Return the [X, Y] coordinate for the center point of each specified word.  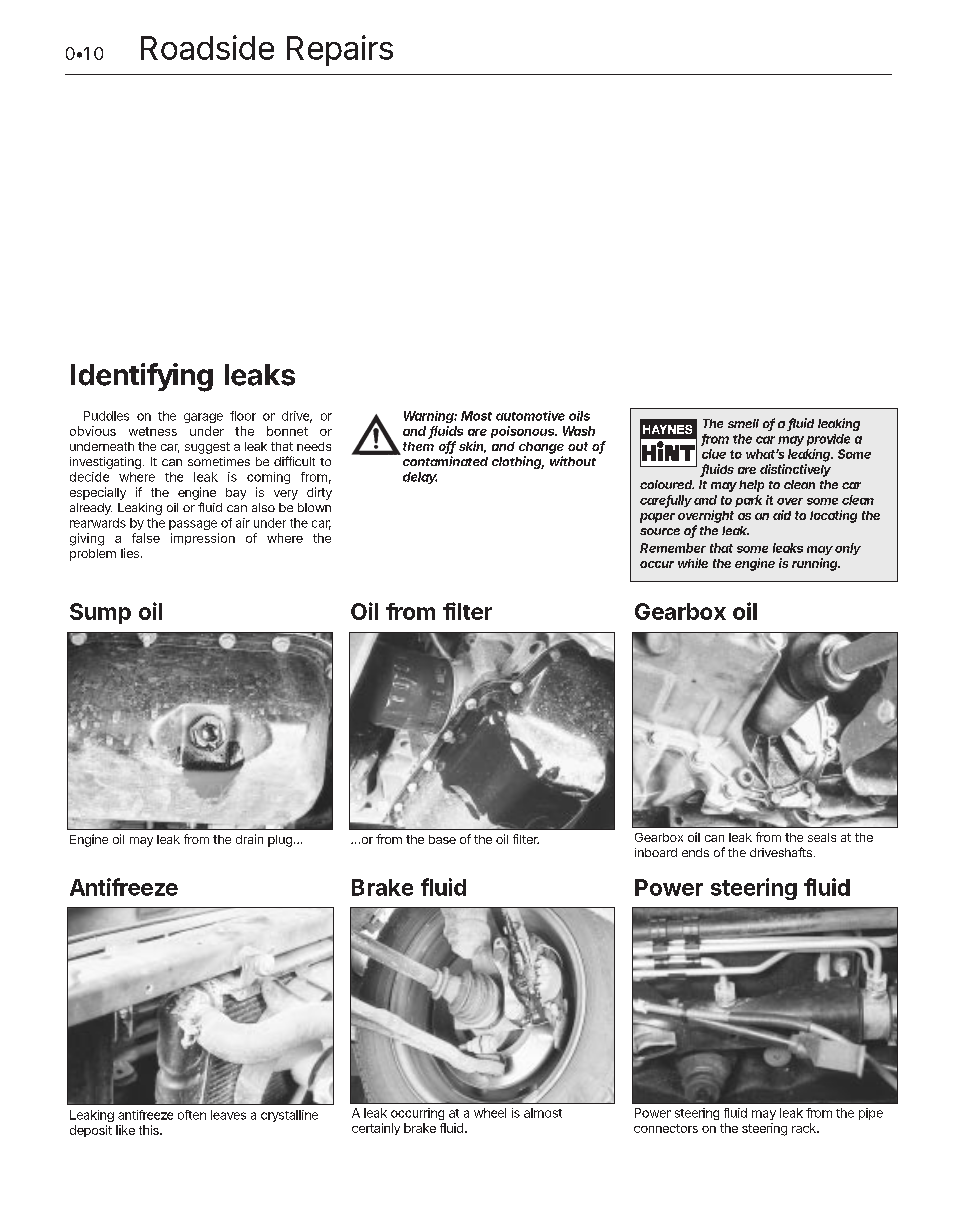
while [693, 563]
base [442, 839]
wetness [153, 431]
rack [804, 1128]
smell [743, 423]
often [192, 1115]
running [814, 564]
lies [130, 553]
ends [695, 852]
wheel [490, 1113]
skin [471, 446]
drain [249, 839]
